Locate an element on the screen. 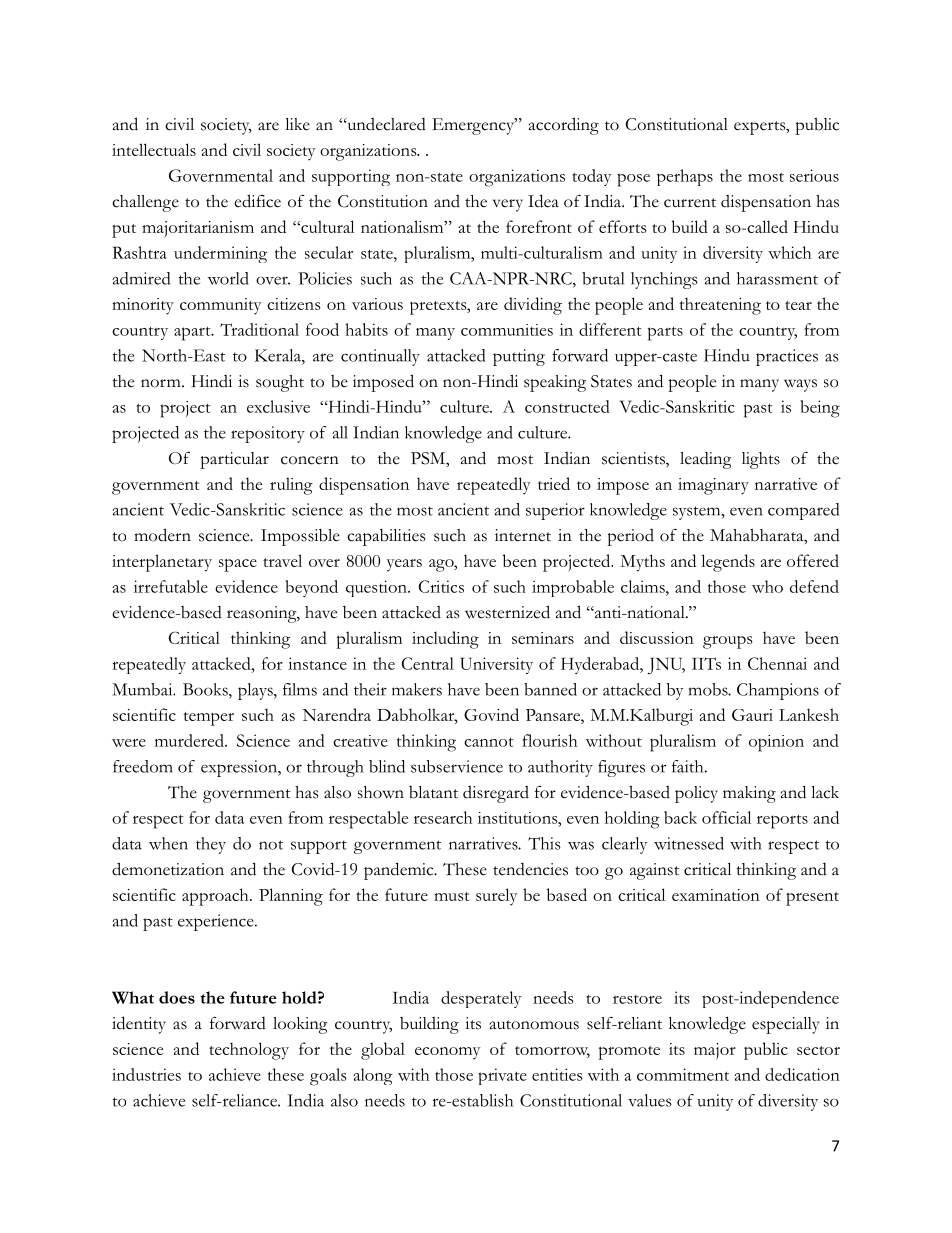 This screenshot has height=1233, width=952. intellectuals is located at coordinates (154, 149).
